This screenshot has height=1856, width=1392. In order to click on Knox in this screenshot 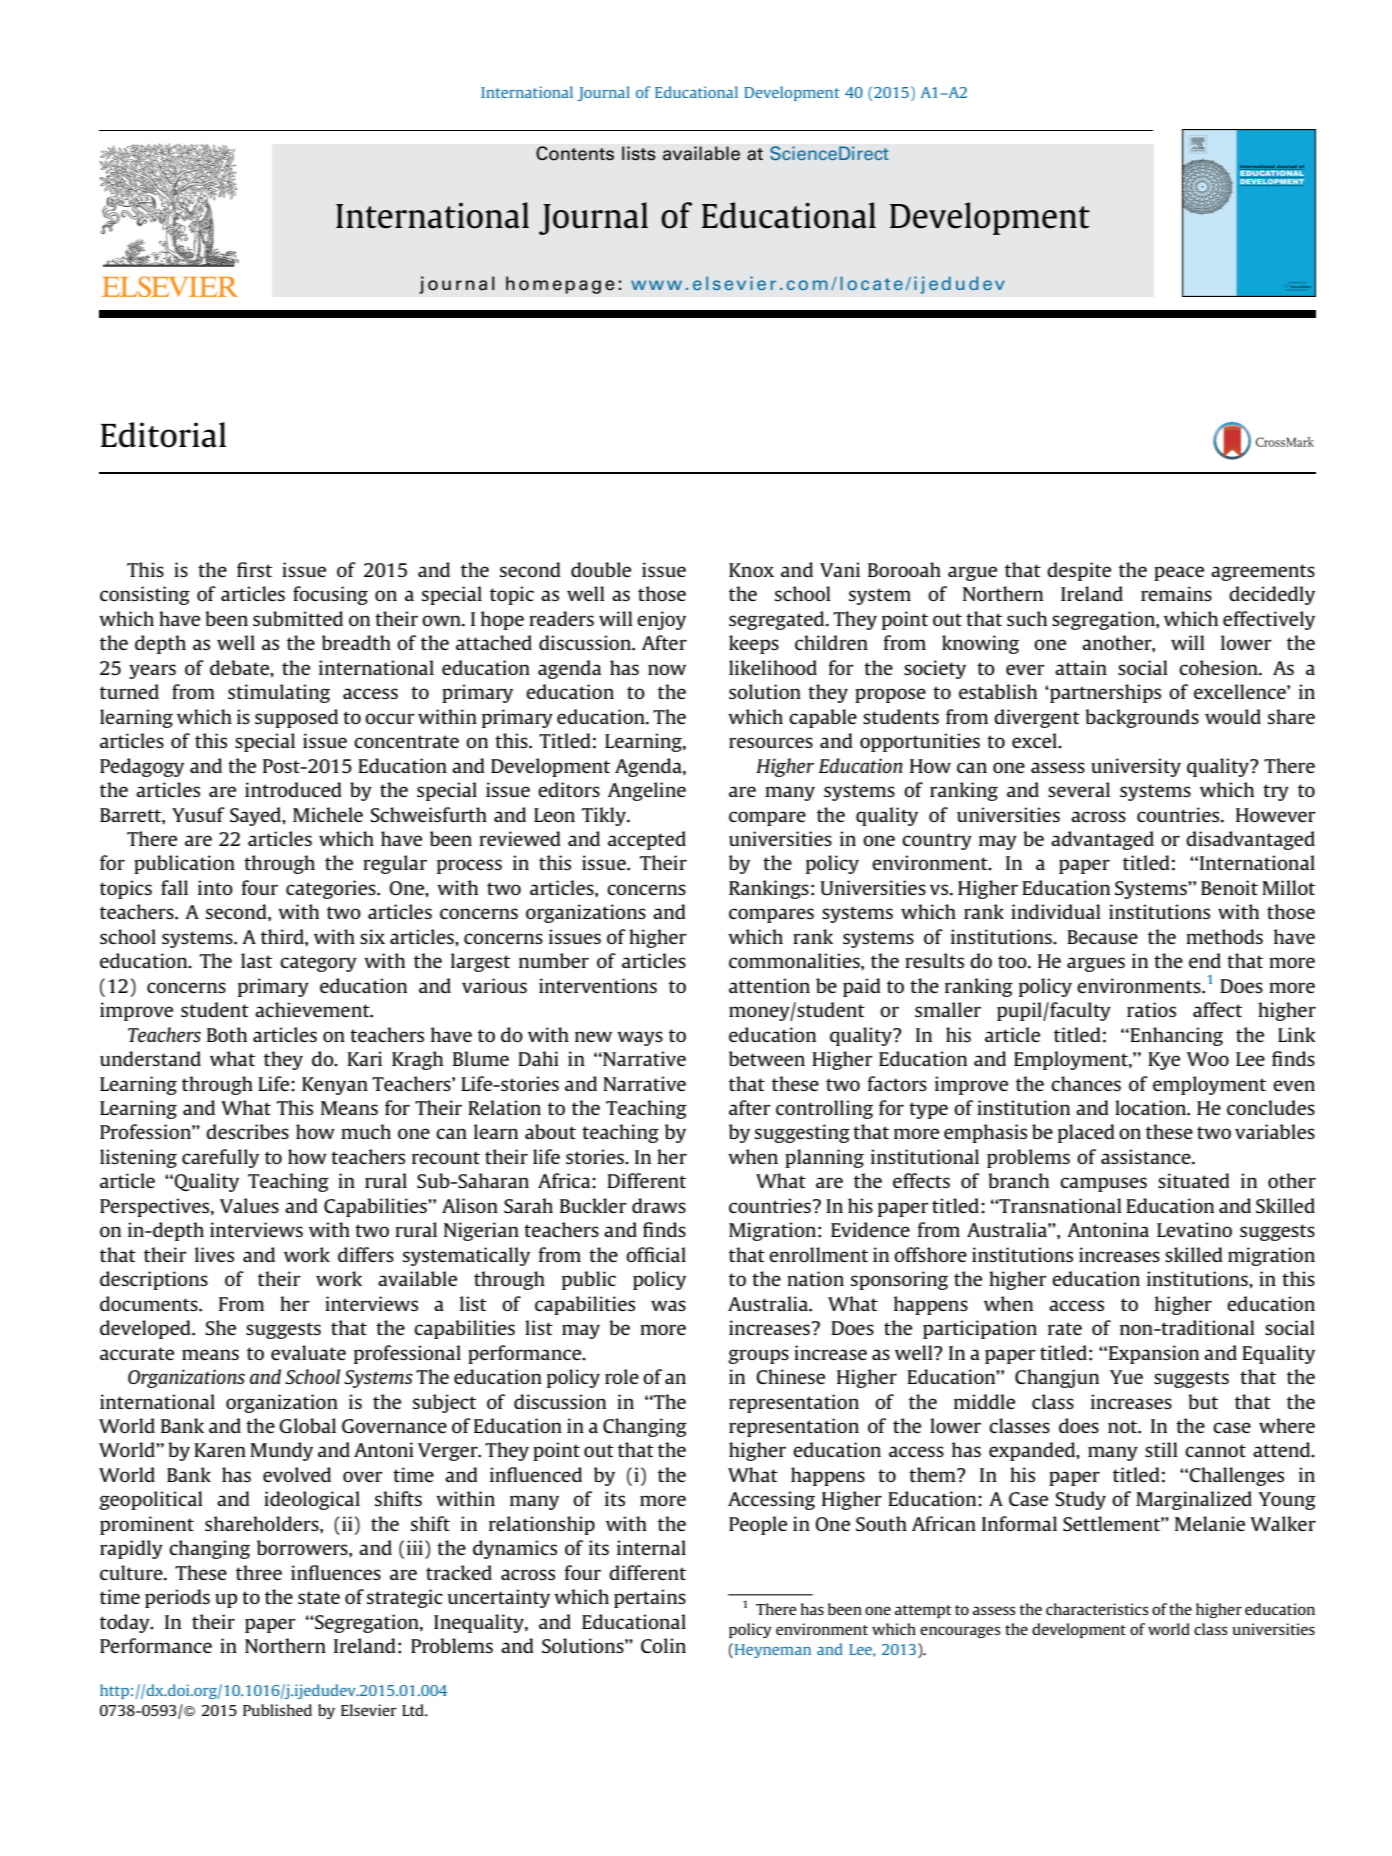, I will do `click(751, 570)`.
